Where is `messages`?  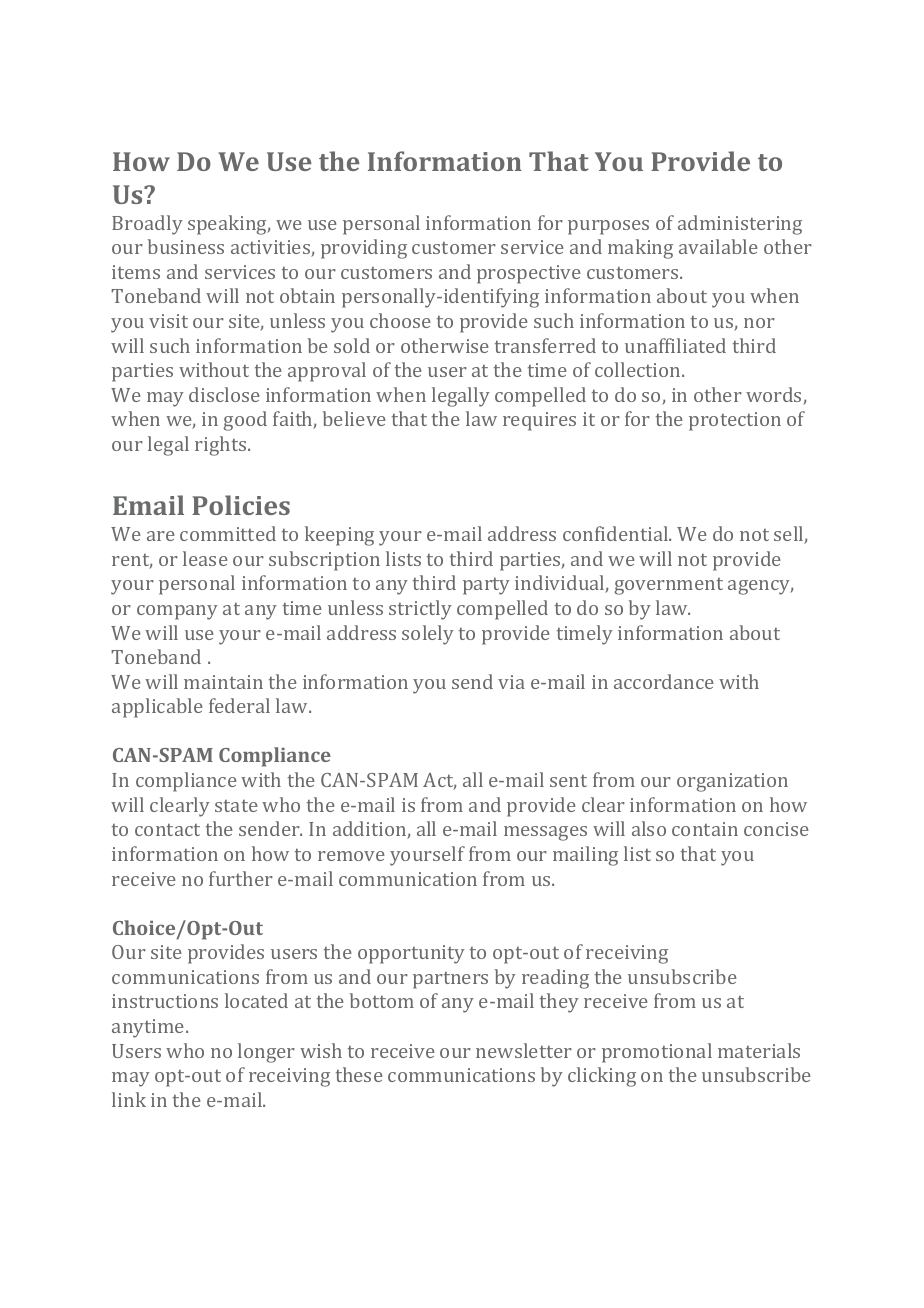 messages is located at coordinates (545, 833).
